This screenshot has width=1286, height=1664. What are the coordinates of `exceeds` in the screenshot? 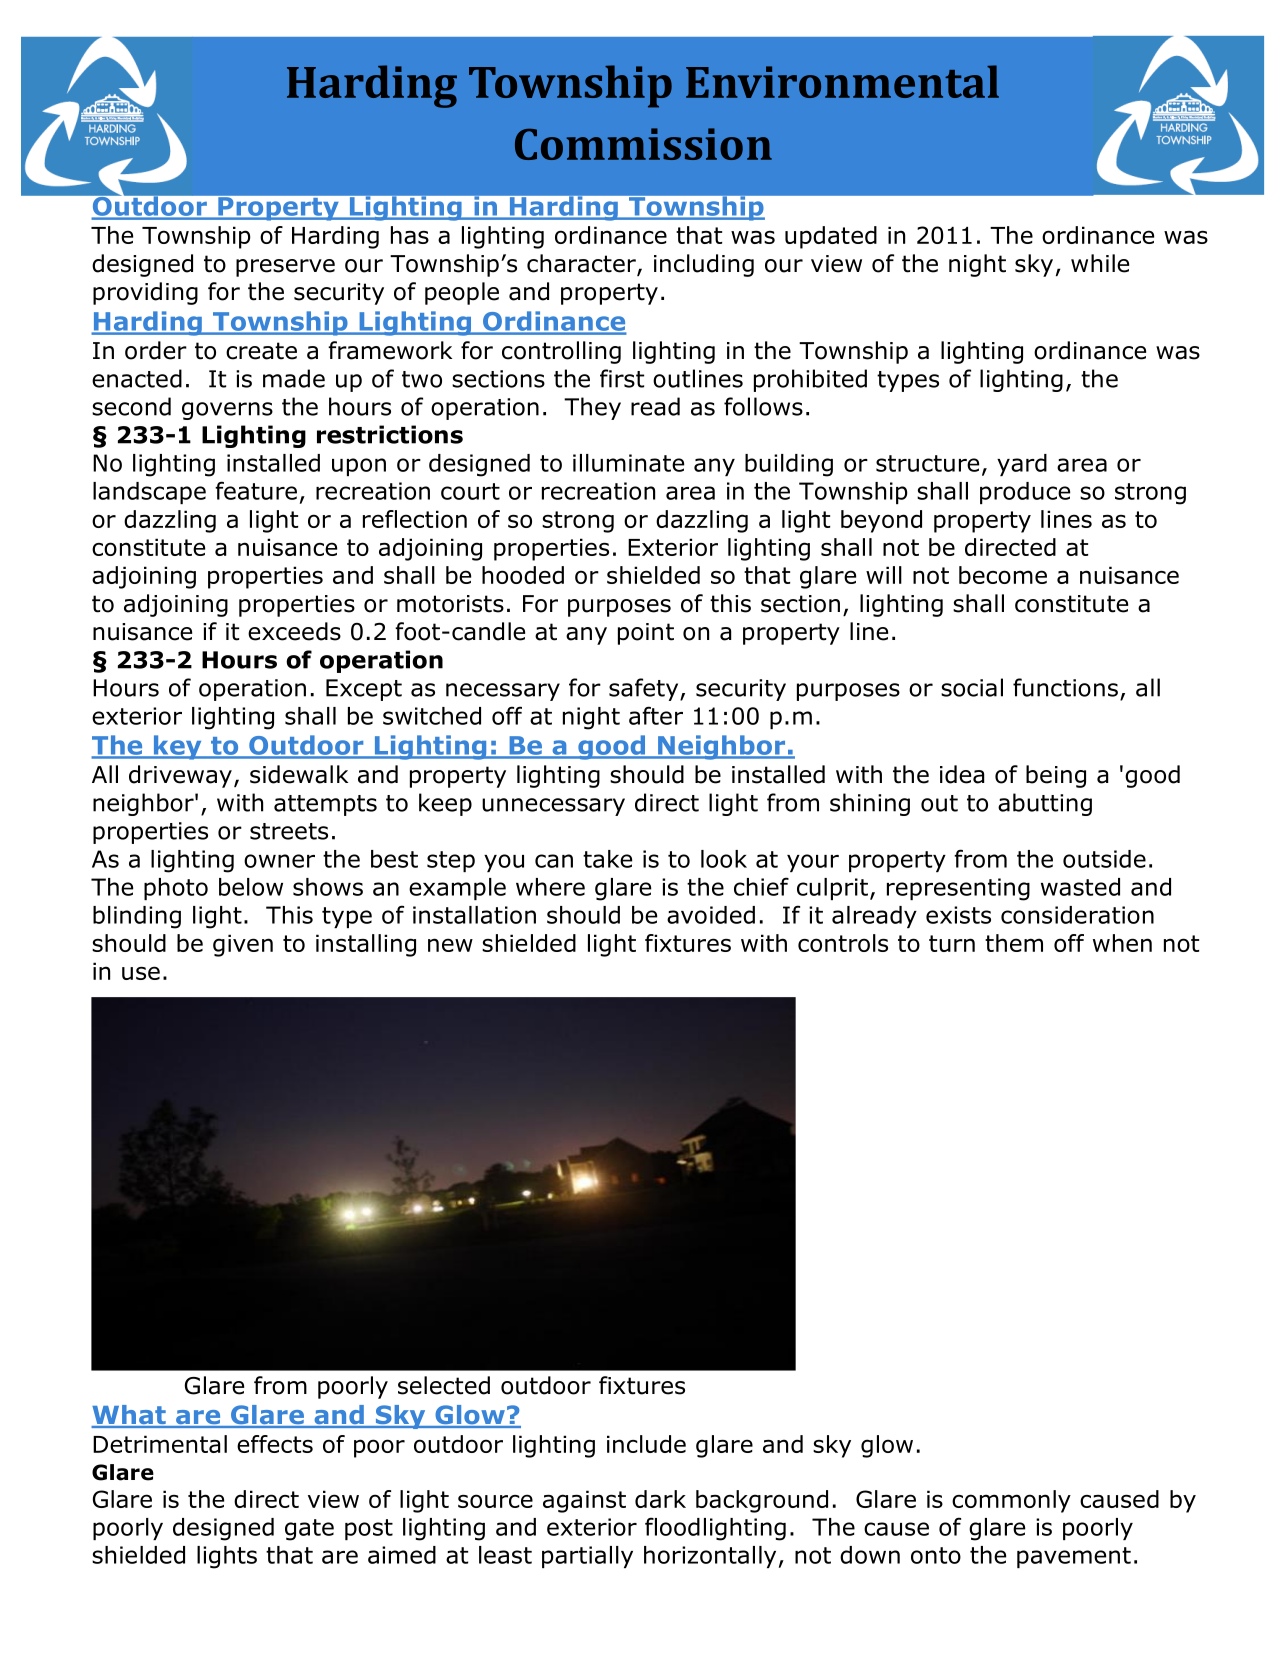 It's located at (294, 631).
